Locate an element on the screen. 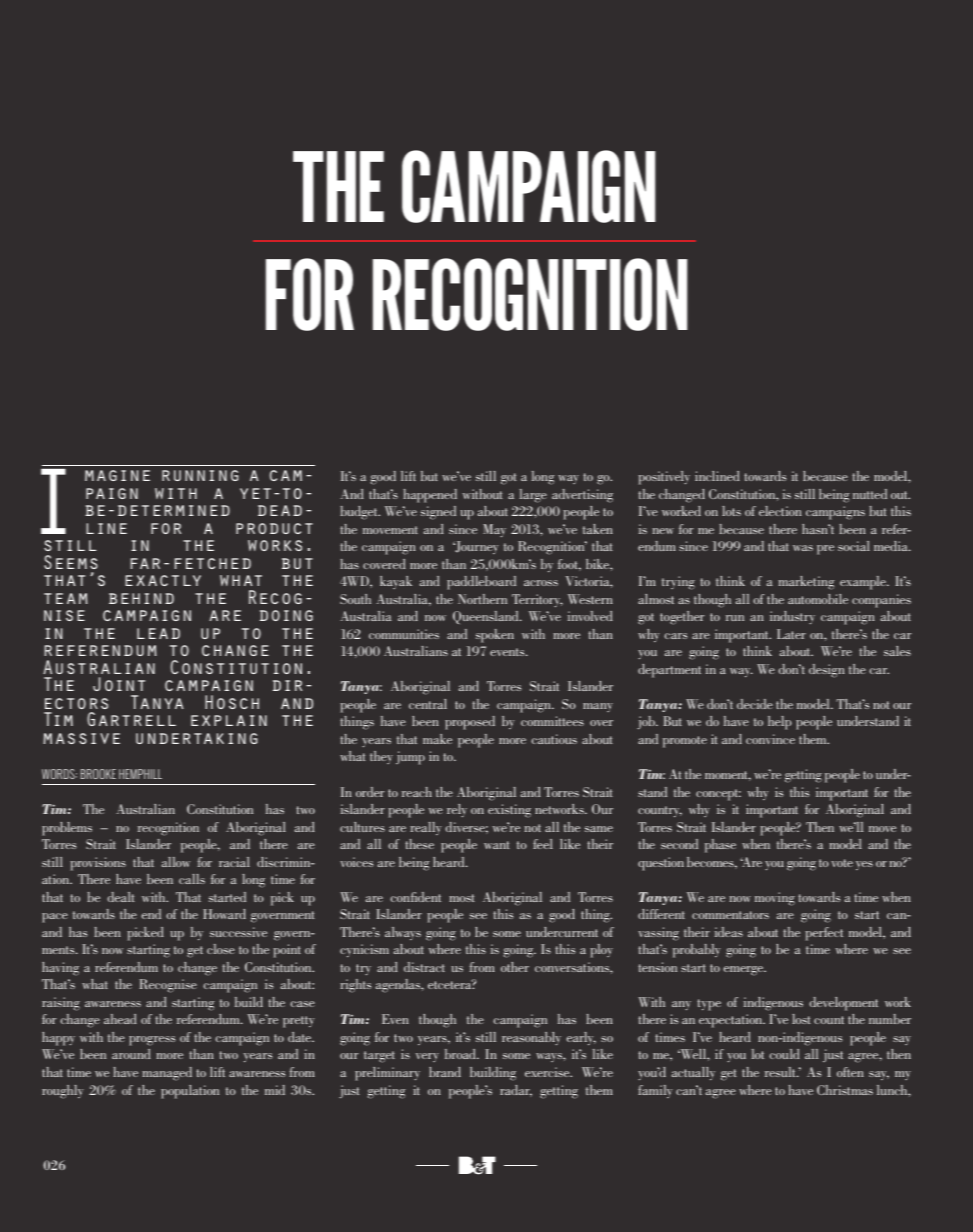 This screenshot has height=1232, width=973. happened is located at coordinates (430, 496).
